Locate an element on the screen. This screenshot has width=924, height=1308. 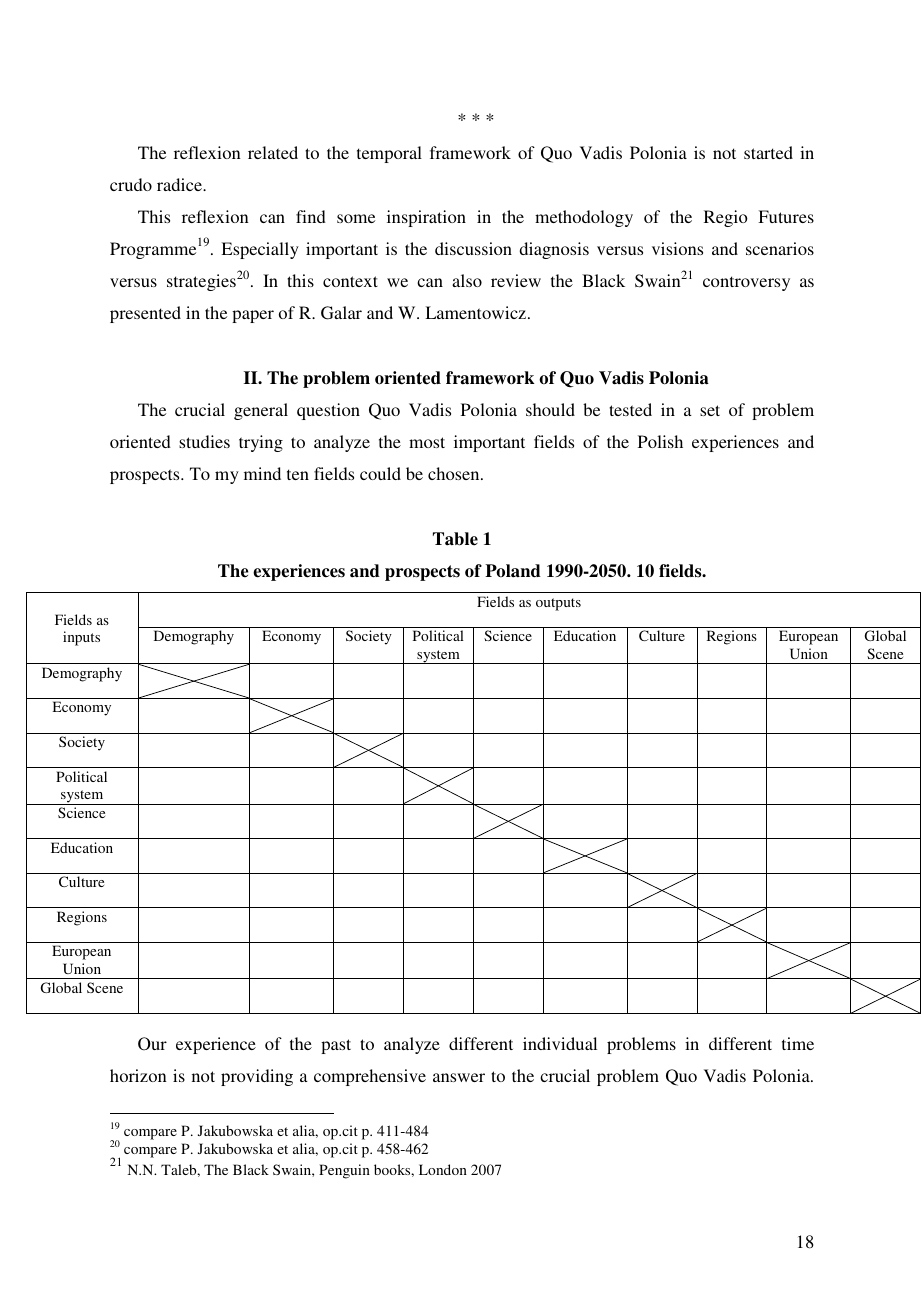
started is located at coordinates (768, 152).
